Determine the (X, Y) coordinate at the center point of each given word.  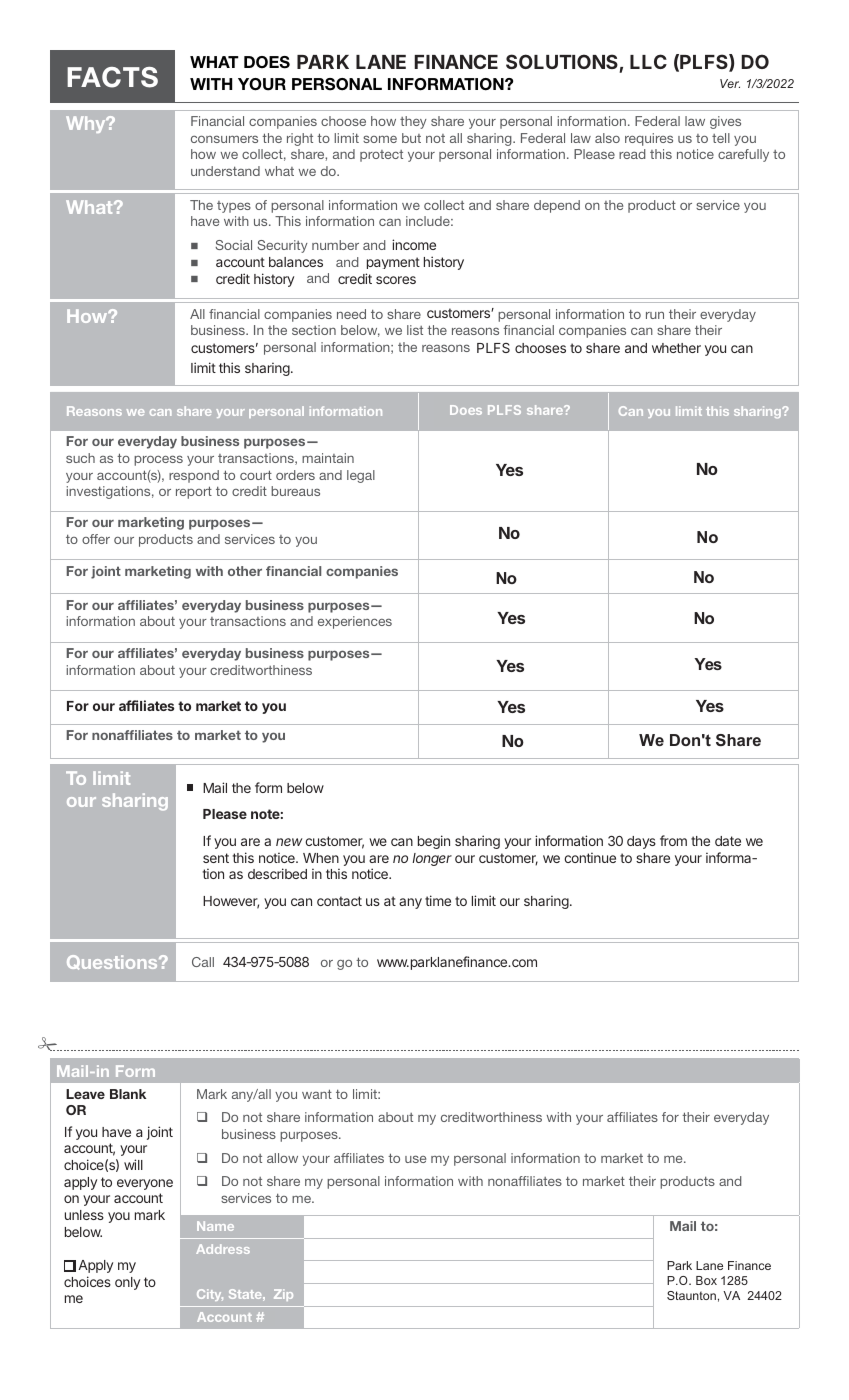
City (210, 1295)
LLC (648, 61)
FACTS (112, 77)
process (158, 460)
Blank (128, 1094)
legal (361, 476)
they (413, 122)
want (317, 1094)
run (655, 315)
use (415, 1159)
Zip (283, 1295)
